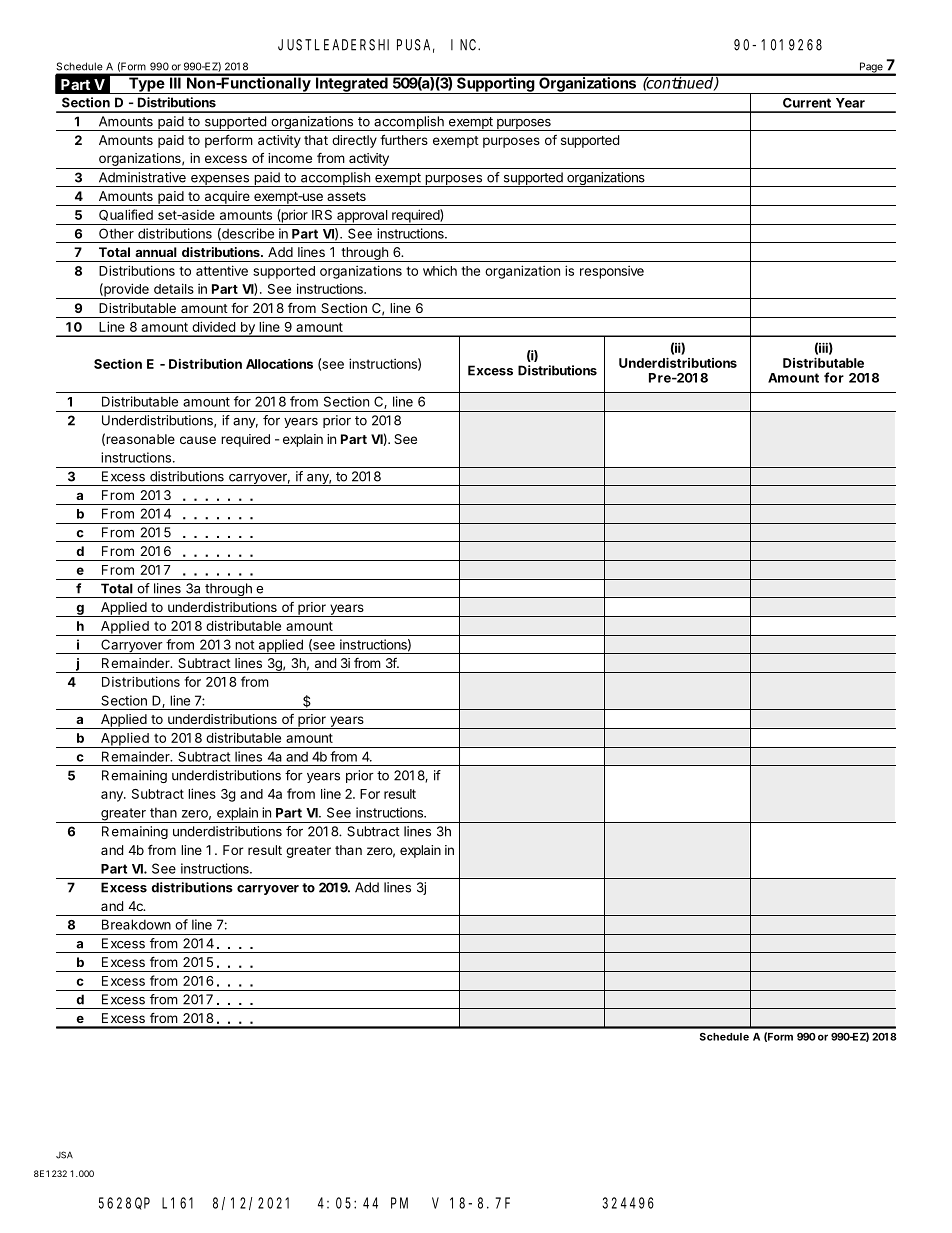  Describe the element at coordinates (64, 1155) in the screenshot. I see `JSA` at that location.
